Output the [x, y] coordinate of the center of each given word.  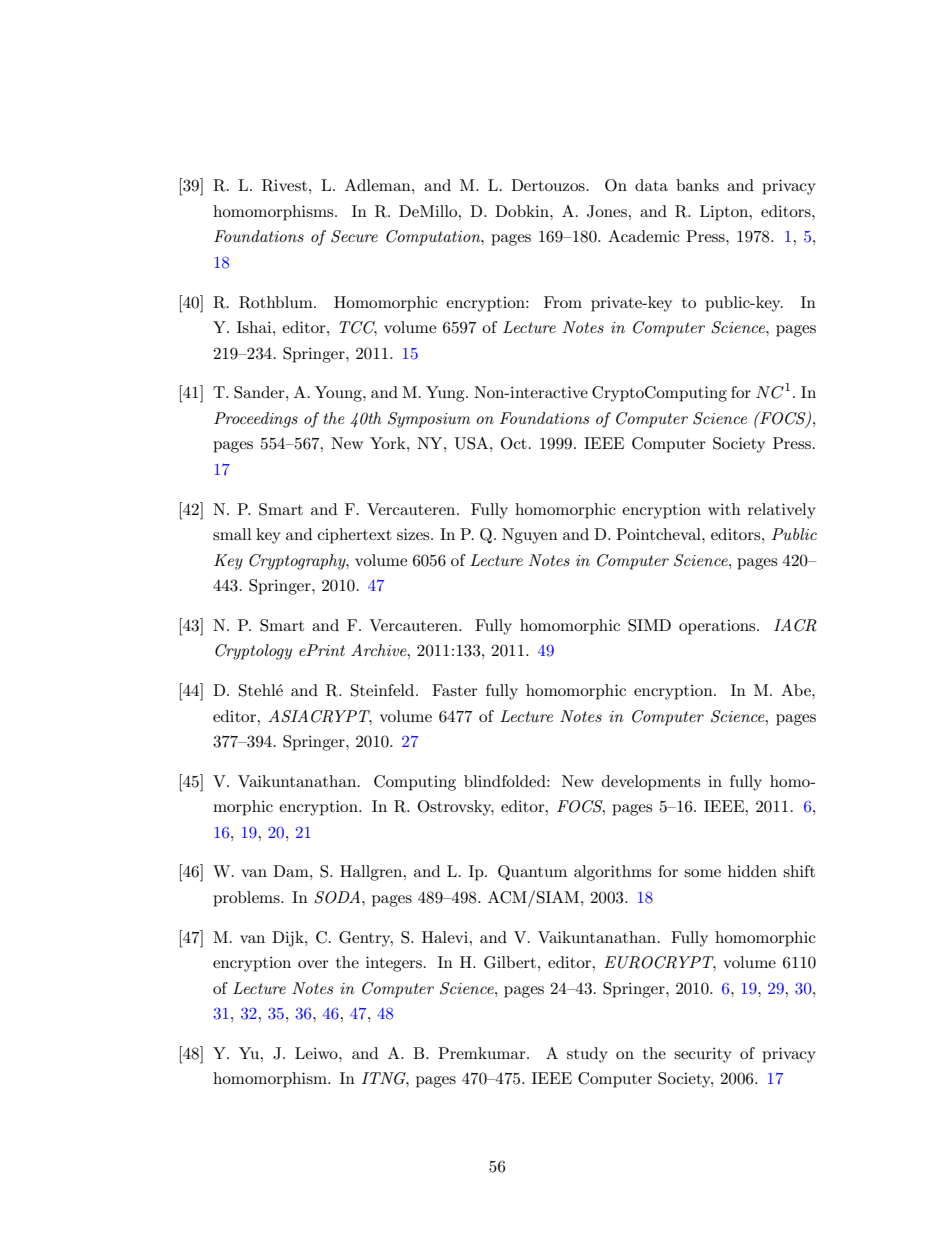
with [724, 509]
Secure [354, 236]
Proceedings [256, 420]
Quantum [532, 873]
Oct [514, 443]
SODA [338, 897]
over [313, 964]
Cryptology [253, 652]
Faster [455, 690]
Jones [608, 211]
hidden [752, 871]
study [587, 1055]
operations [718, 627]
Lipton [725, 213]
